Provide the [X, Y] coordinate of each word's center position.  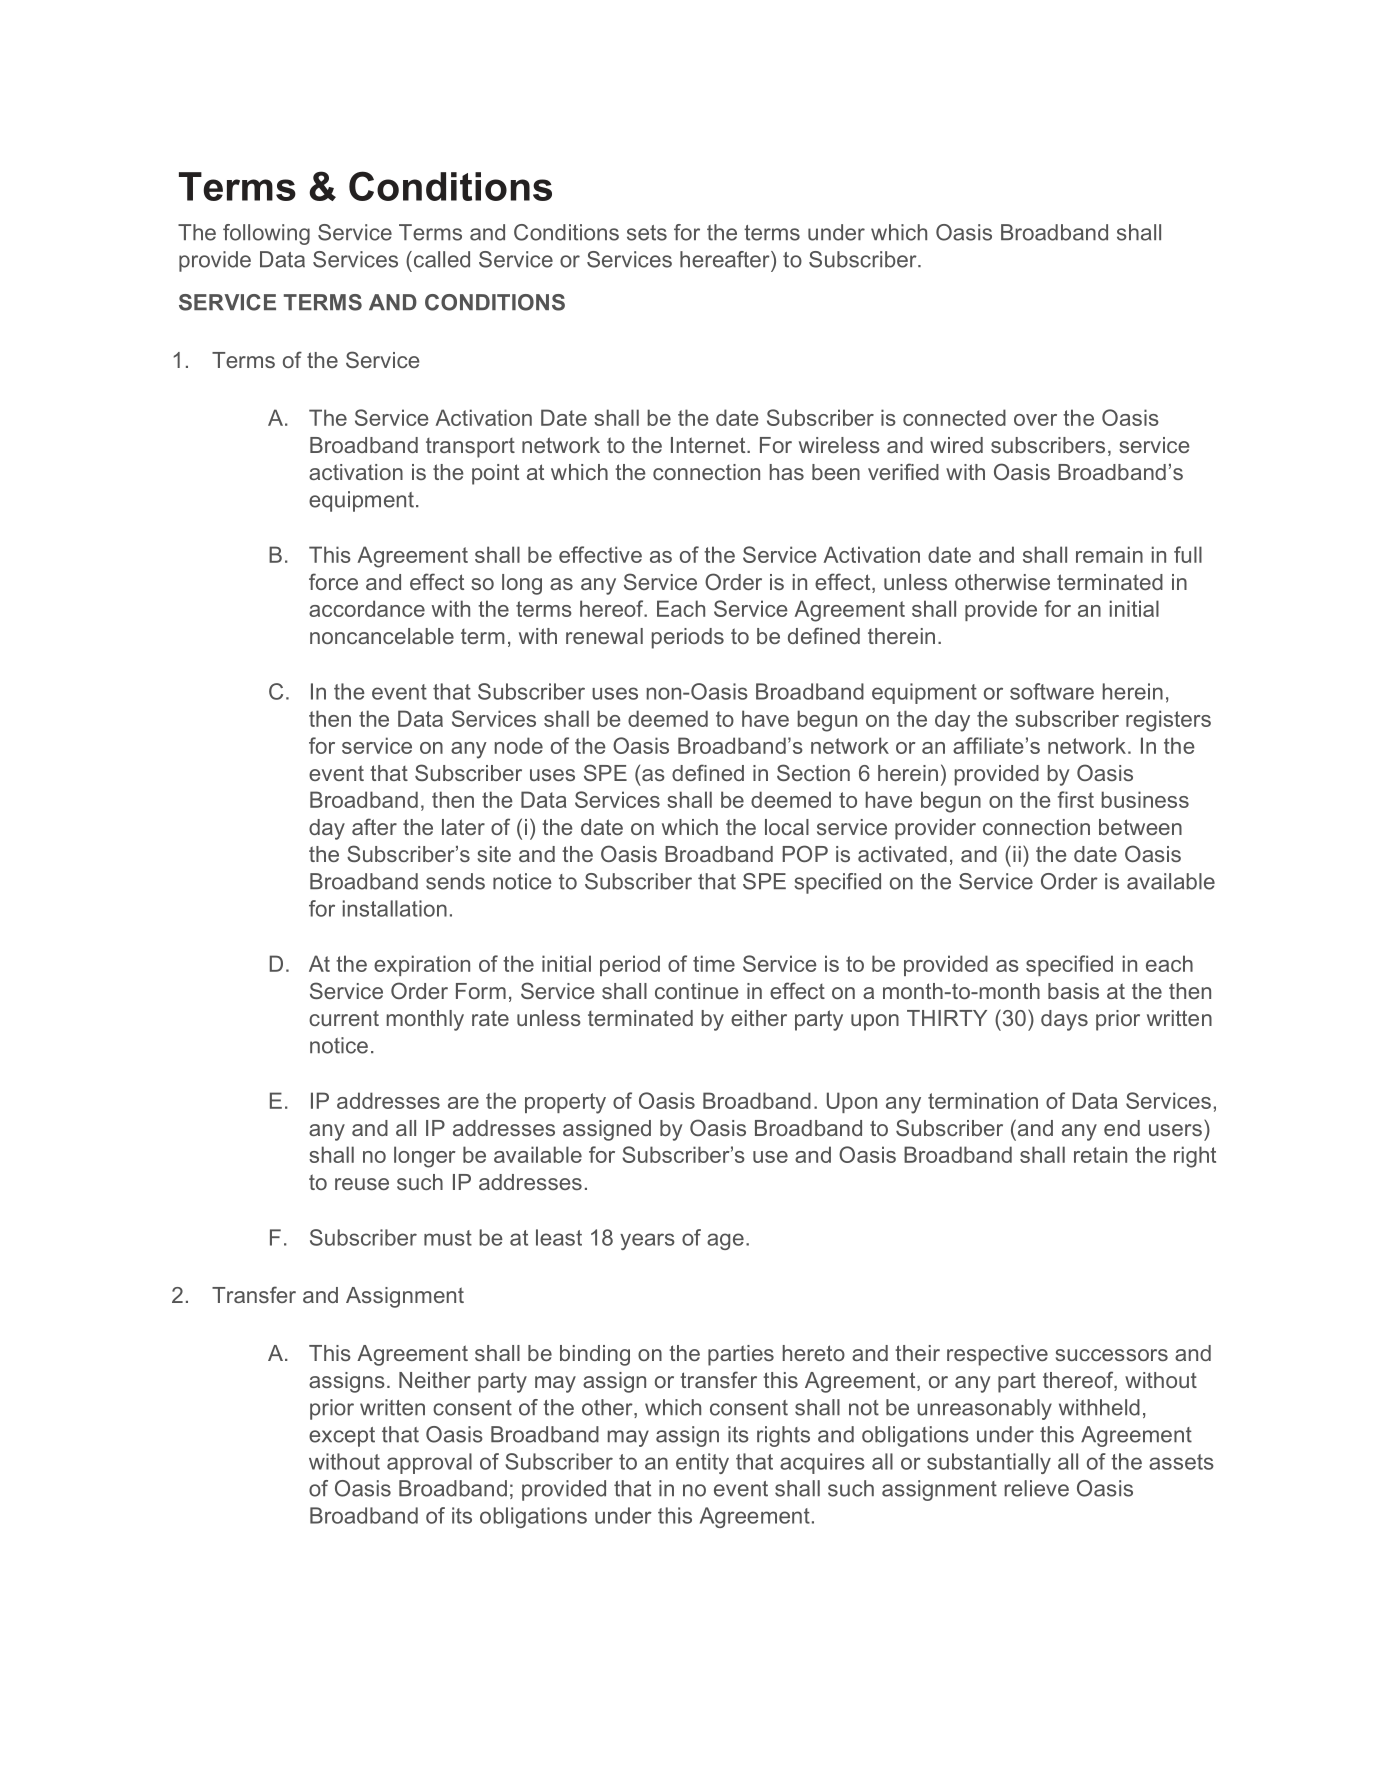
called [440, 259]
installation [395, 908]
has [787, 472]
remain [1109, 554]
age [725, 1241]
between [1140, 827]
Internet [709, 445]
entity [702, 1463]
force [333, 581]
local [787, 827]
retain [1100, 1154]
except [342, 1437]
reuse [362, 1184]
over [1035, 420]
